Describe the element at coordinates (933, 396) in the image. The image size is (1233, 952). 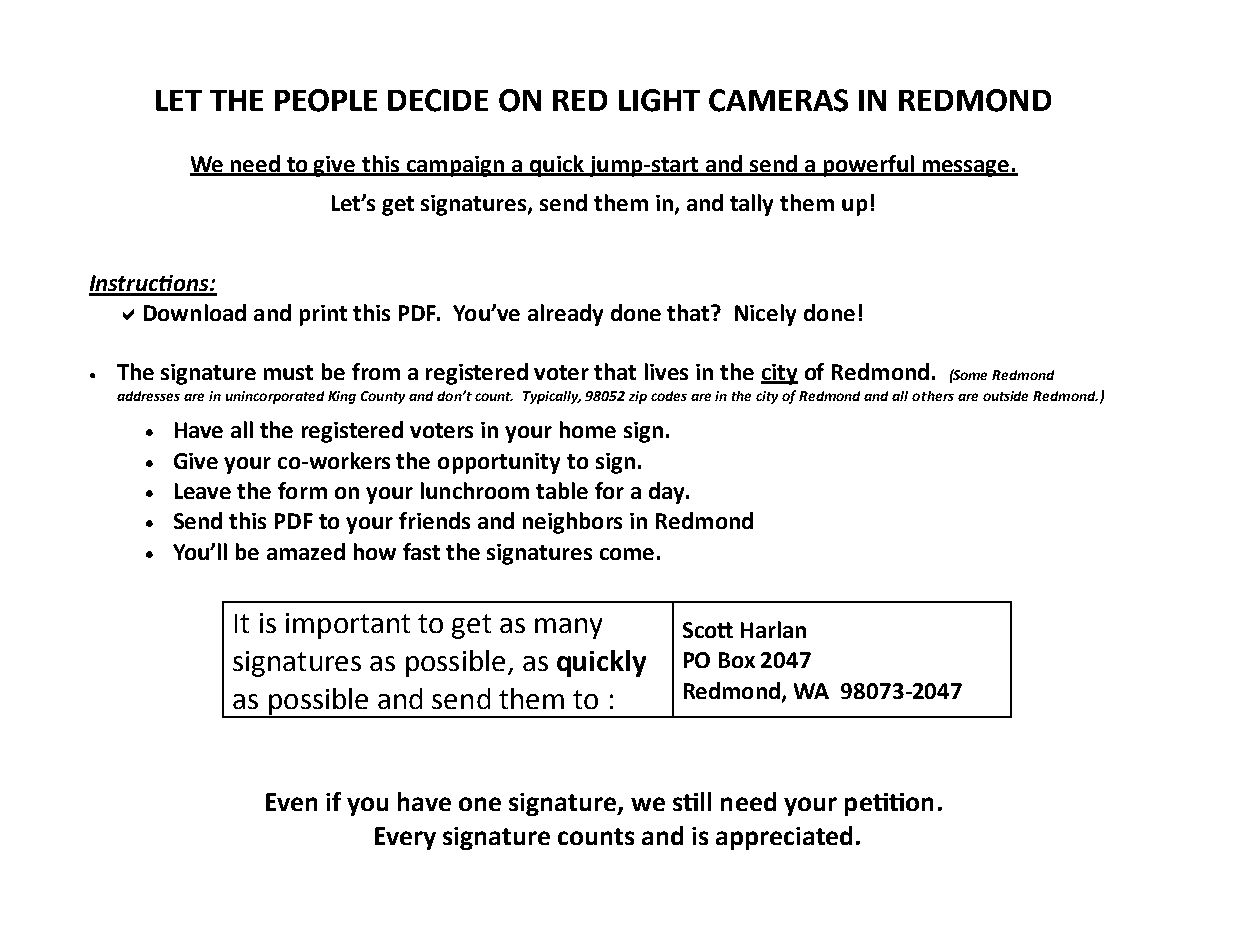
I see `others` at that location.
